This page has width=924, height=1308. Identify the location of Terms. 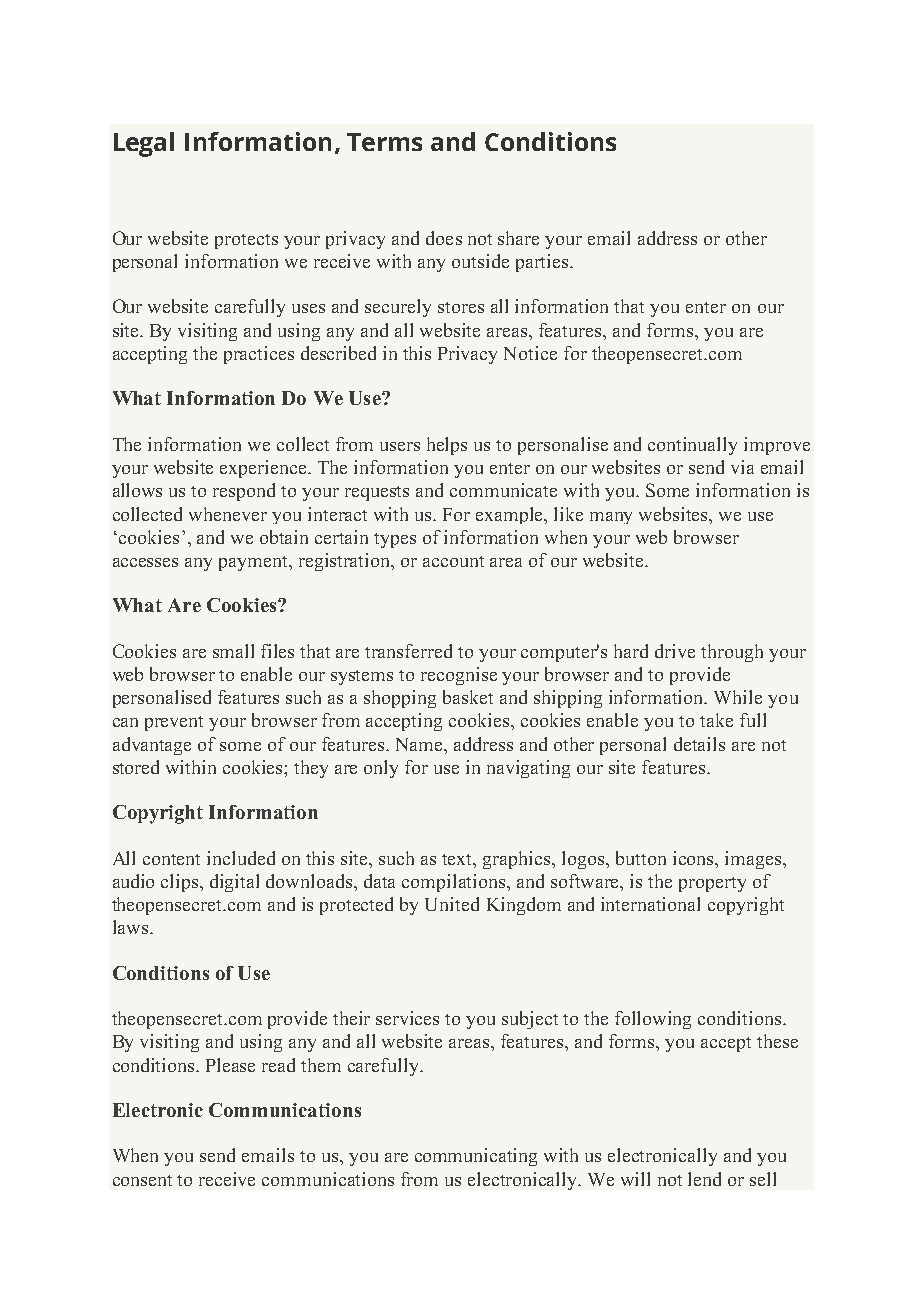
(384, 142).
